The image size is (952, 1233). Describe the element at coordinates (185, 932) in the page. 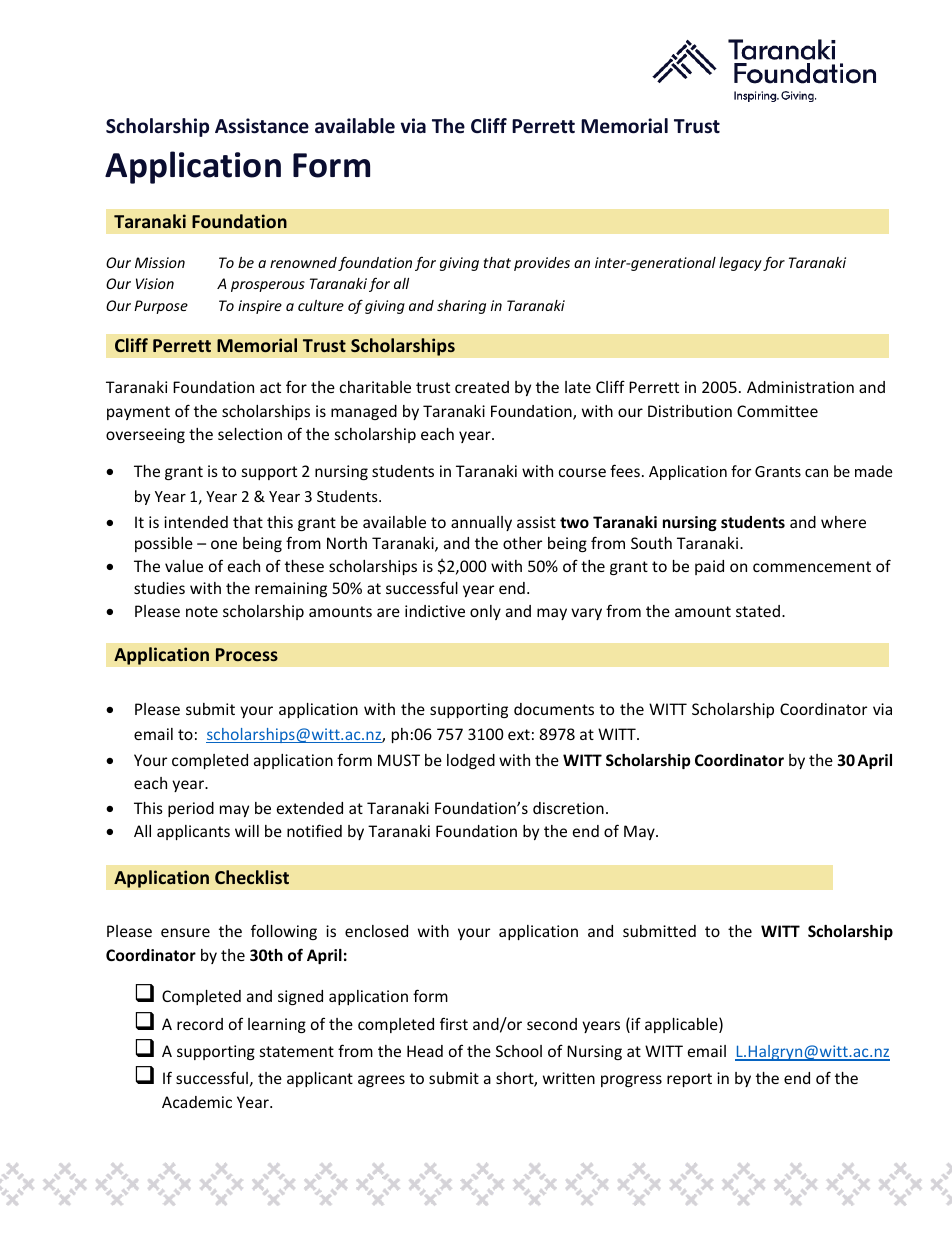

I see `ensure` at that location.
